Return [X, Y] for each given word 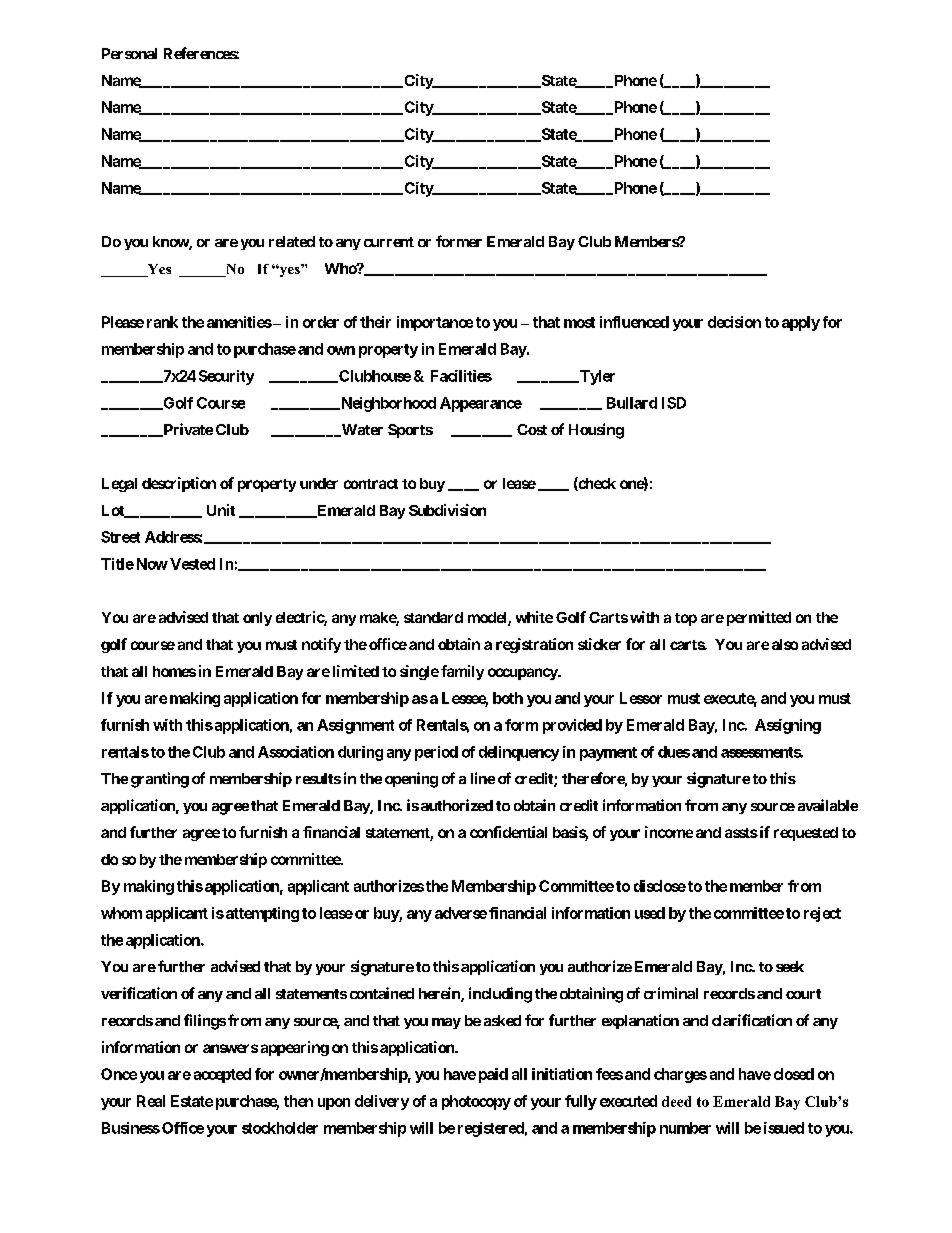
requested [806, 834]
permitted [759, 618]
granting [160, 780]
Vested [192, 564]
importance [435, 323]
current [389, 242]
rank [162, 322]
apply [801, 323]
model [488, 619]
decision [734, 322]
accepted [222, 1075]
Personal [129, 53]
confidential [508, 832]
